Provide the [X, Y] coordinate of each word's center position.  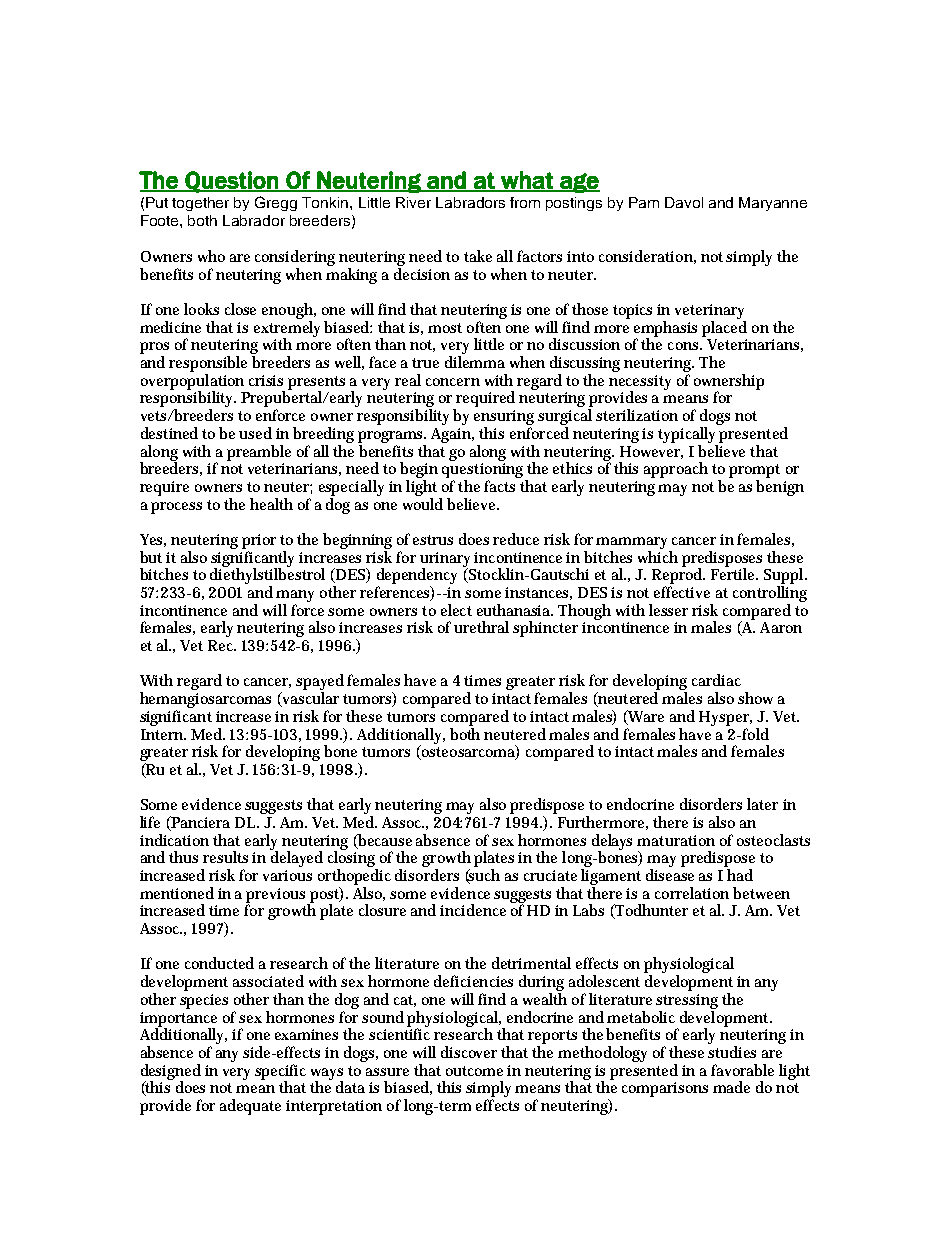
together [200, 204]
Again [452, 435]
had [740, 875]
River [413, 202]
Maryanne [773, 204]
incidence [473, 910]
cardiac [716, 680]
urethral [481, 627]
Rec [222, 645]
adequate [250, 1107]
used [255, 433]
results [225, 857]
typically [686, 435]
